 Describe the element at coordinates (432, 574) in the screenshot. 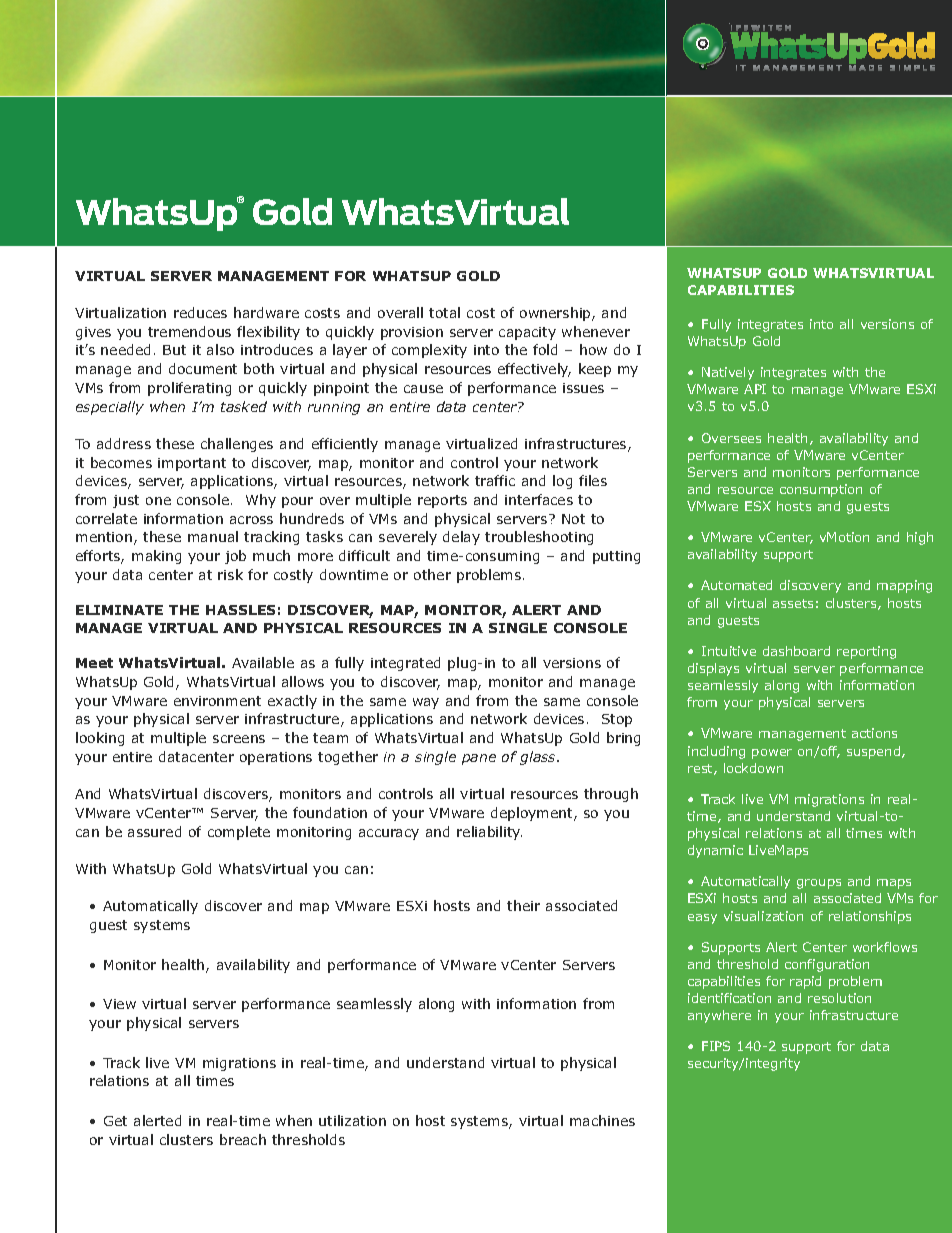

I see `other` at that location.
